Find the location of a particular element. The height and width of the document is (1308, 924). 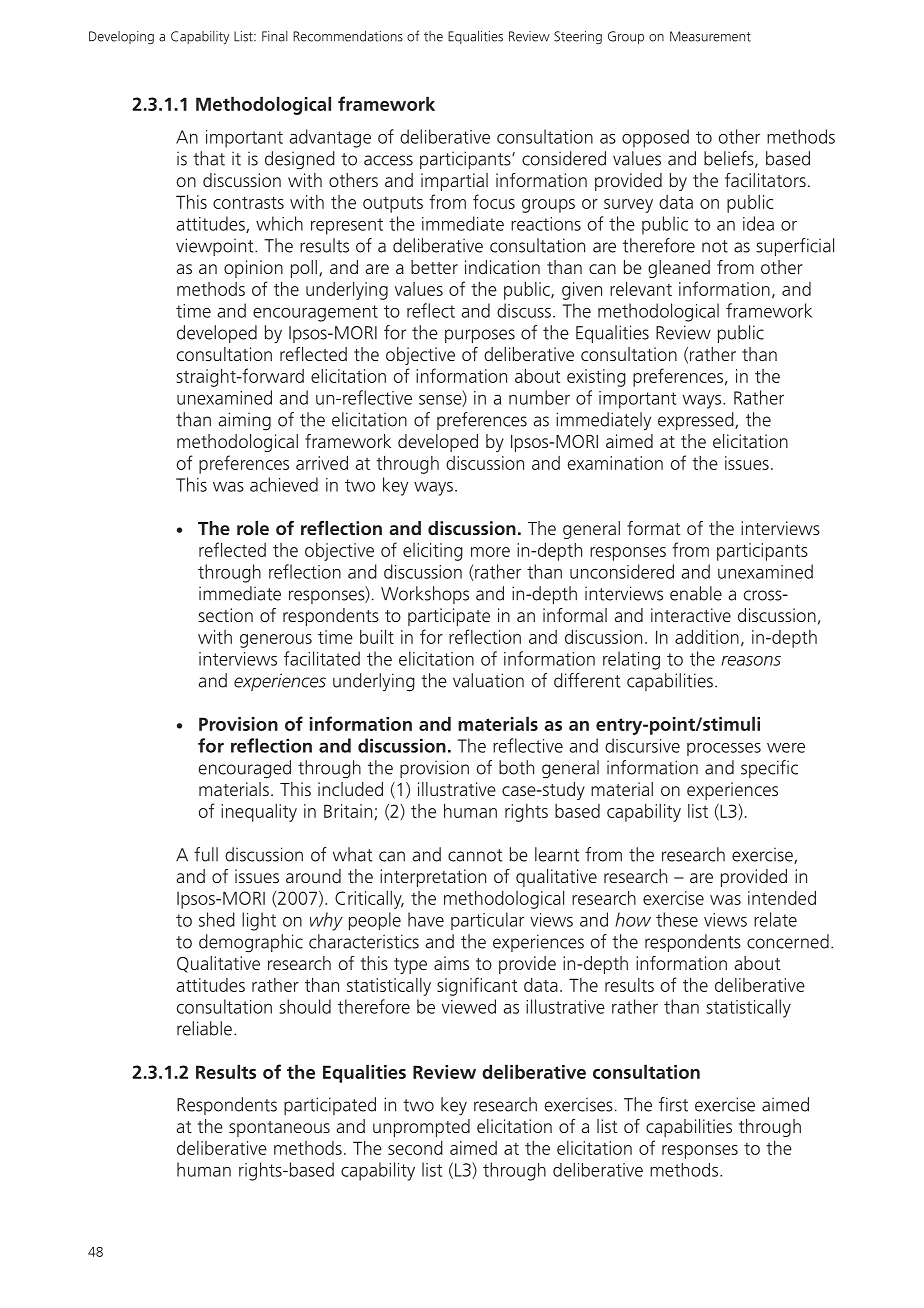

Measurement is located at coordinates (710, 36).
